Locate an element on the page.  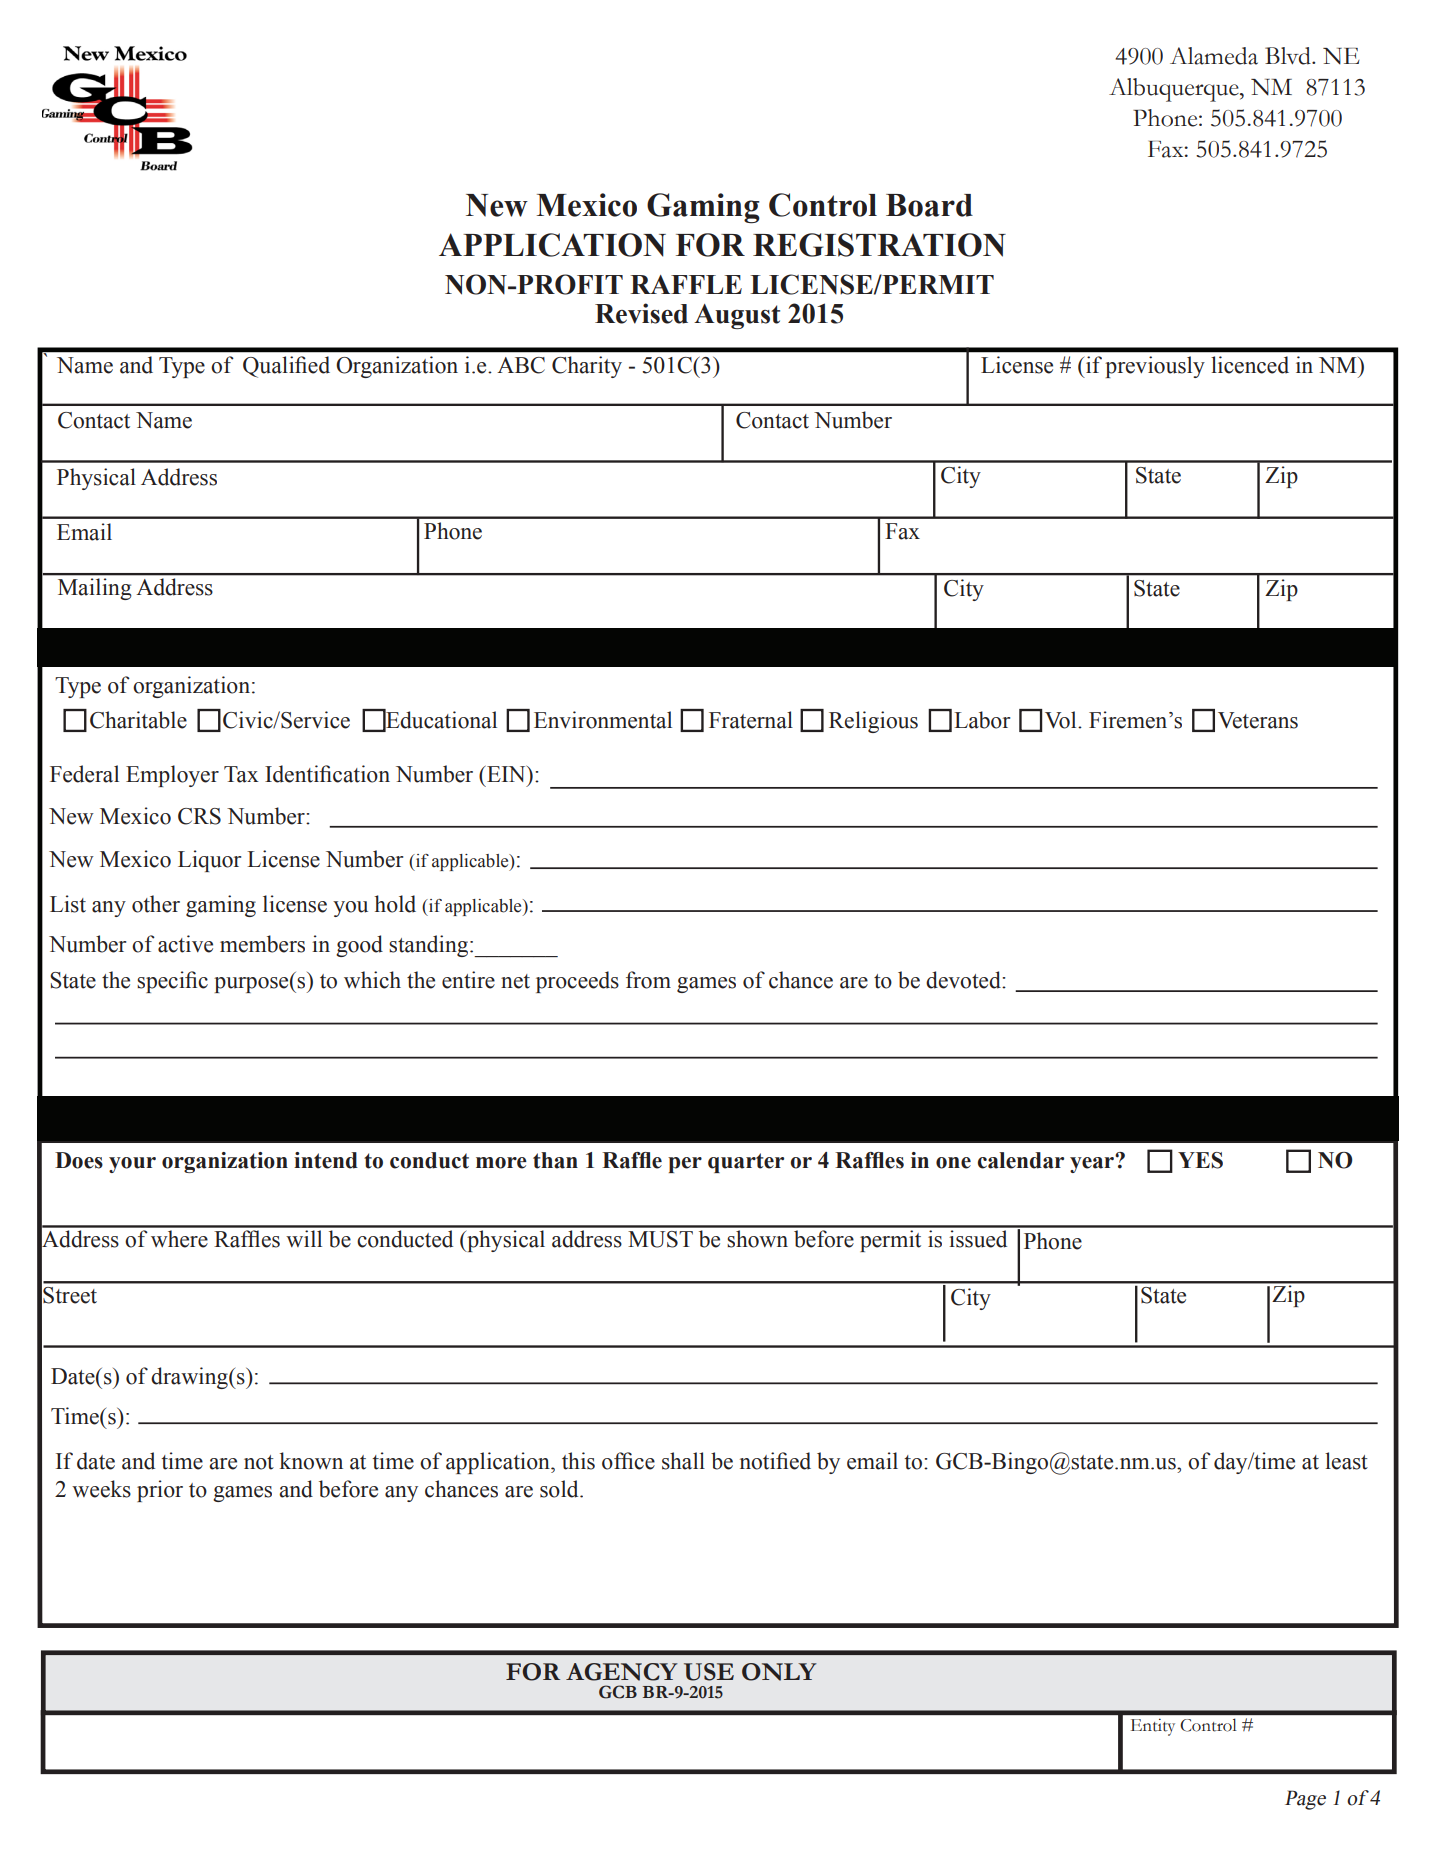
specific is located at coordinates (172, 982).
